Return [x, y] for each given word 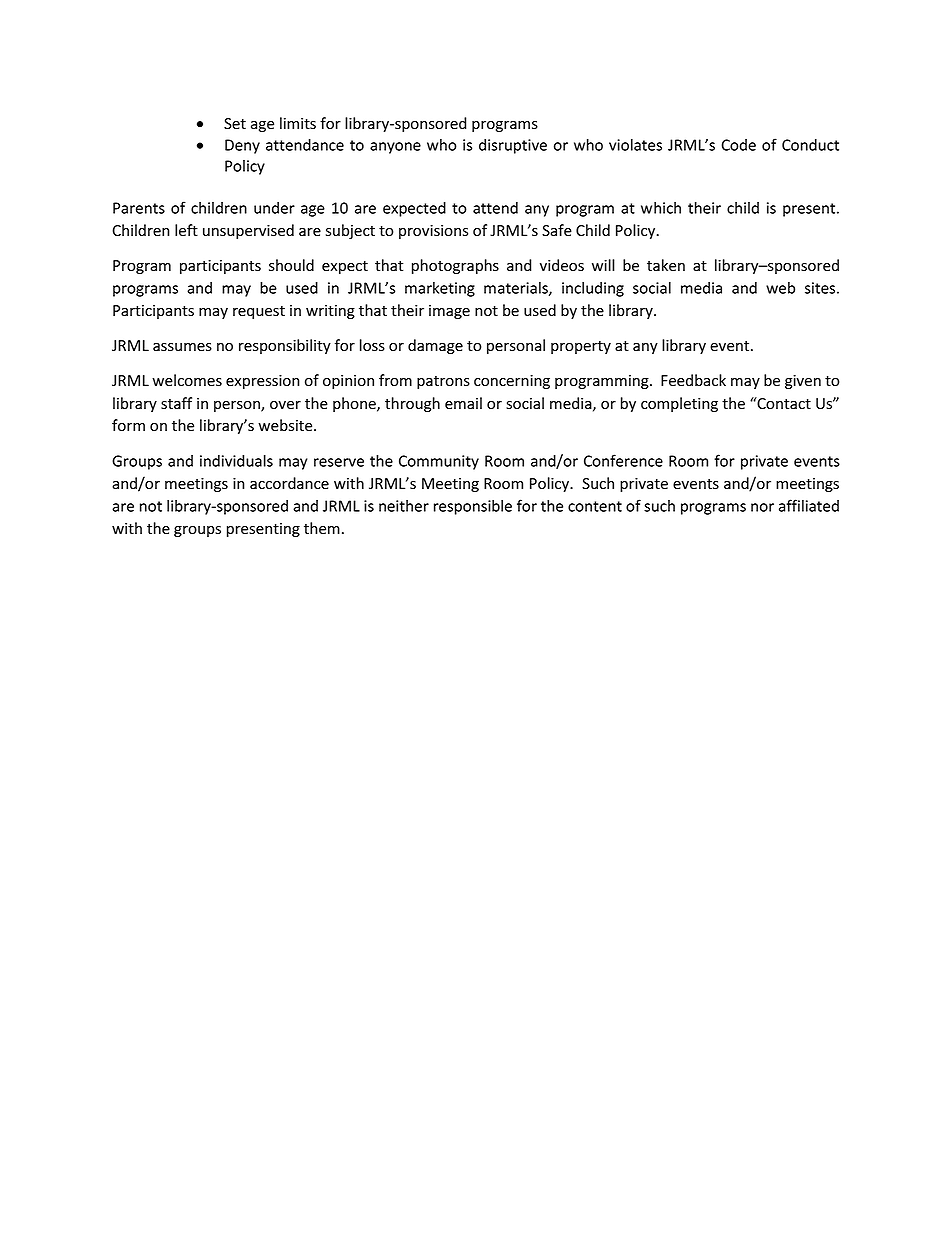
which [661, 208]
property [581, 347]
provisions [433, 232]
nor [762, 507]
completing [679, 404]
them [322, 528]
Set [235, 124]
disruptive [513, 146]
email [463, 403]
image [449, 312]
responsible [473, 507]
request [259, 312]
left [186, 230]
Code [738, 145]
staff [176, 403]
